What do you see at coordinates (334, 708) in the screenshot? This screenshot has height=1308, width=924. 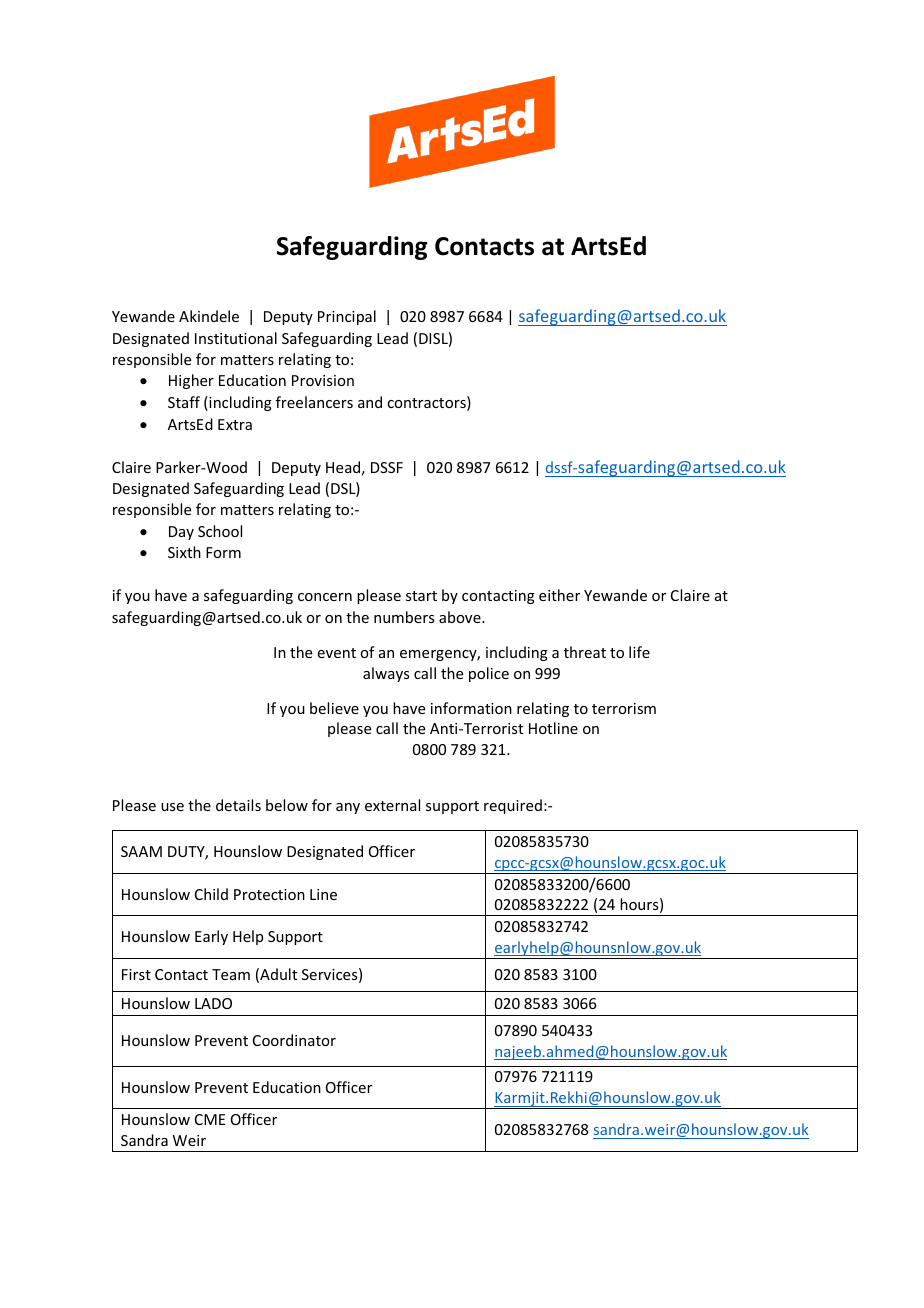 I see `believe` at bounding box center [334, 708].
